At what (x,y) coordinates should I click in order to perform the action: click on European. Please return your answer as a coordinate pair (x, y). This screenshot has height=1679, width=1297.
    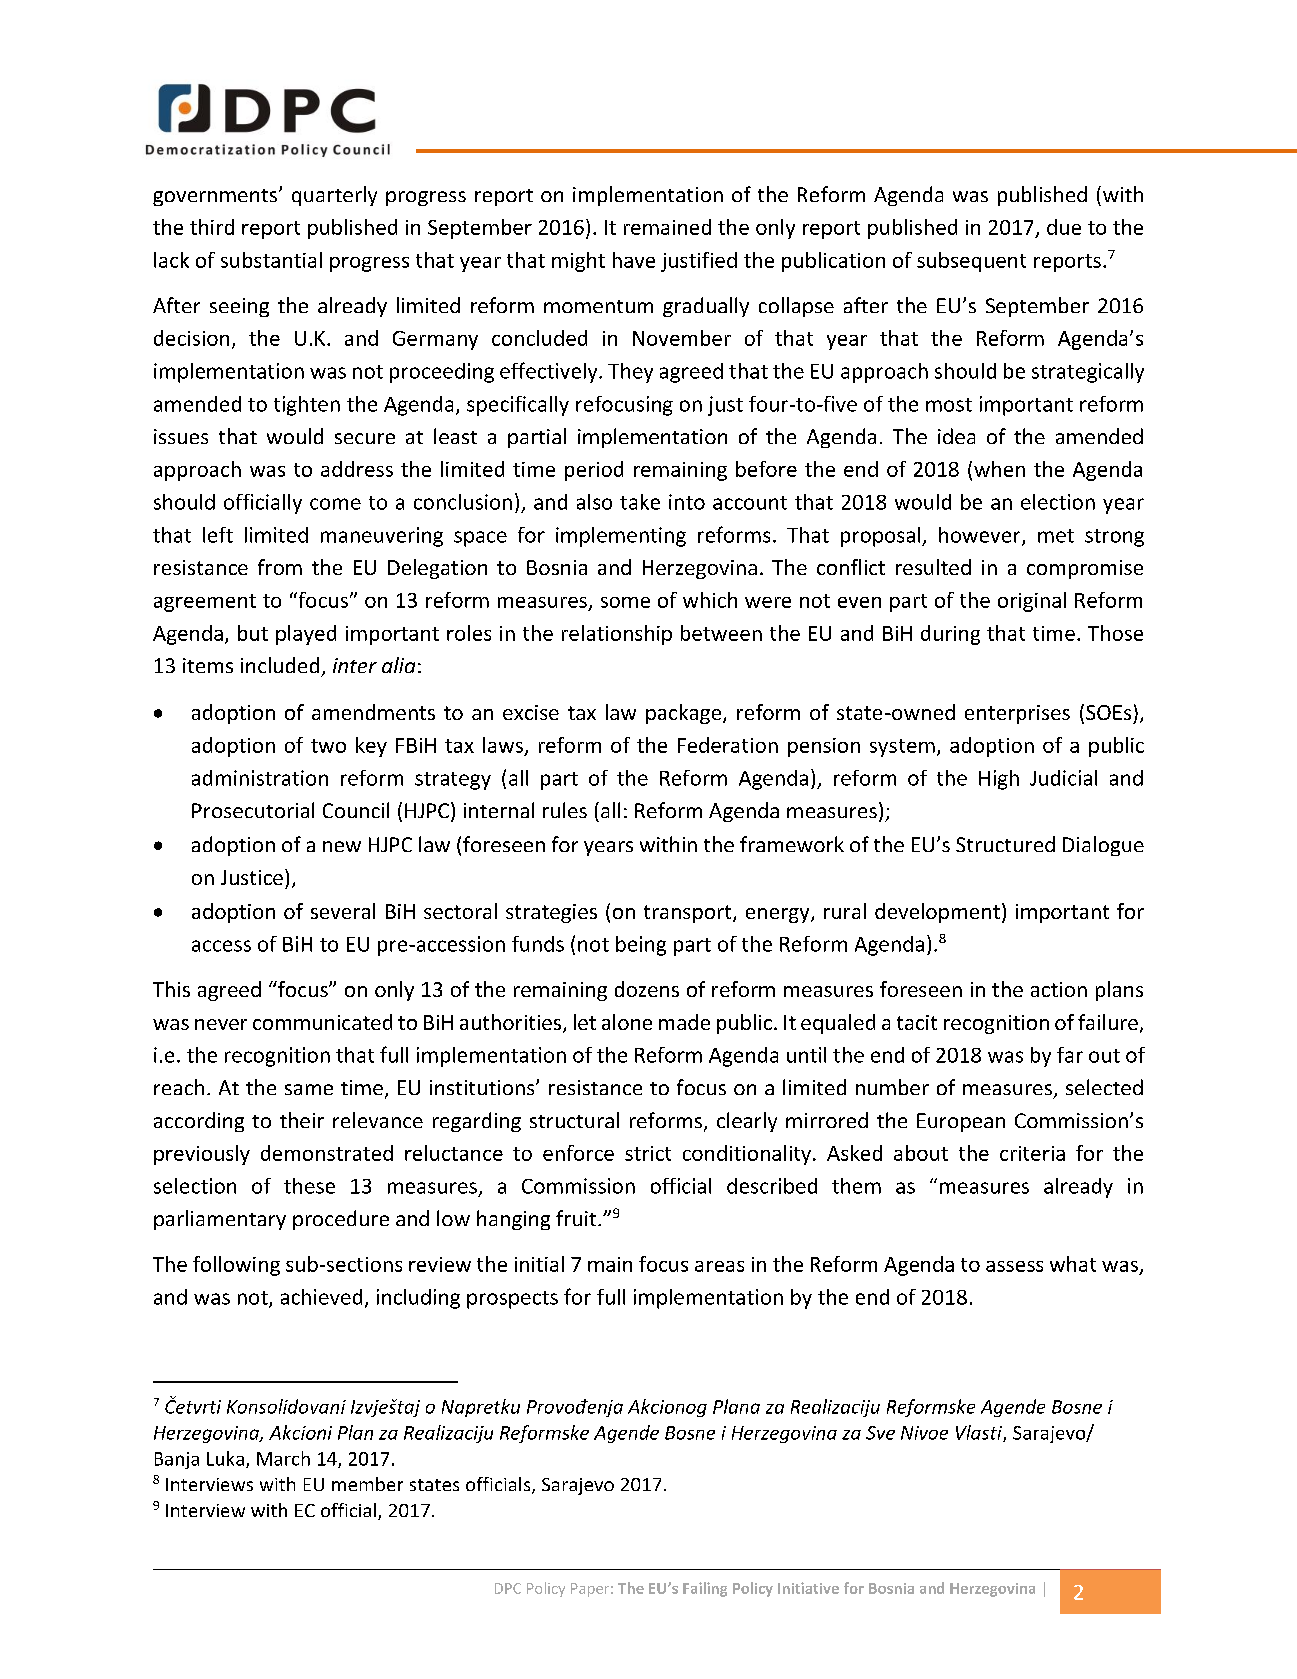
    Looking at the image, I should click on (961, 1122).
